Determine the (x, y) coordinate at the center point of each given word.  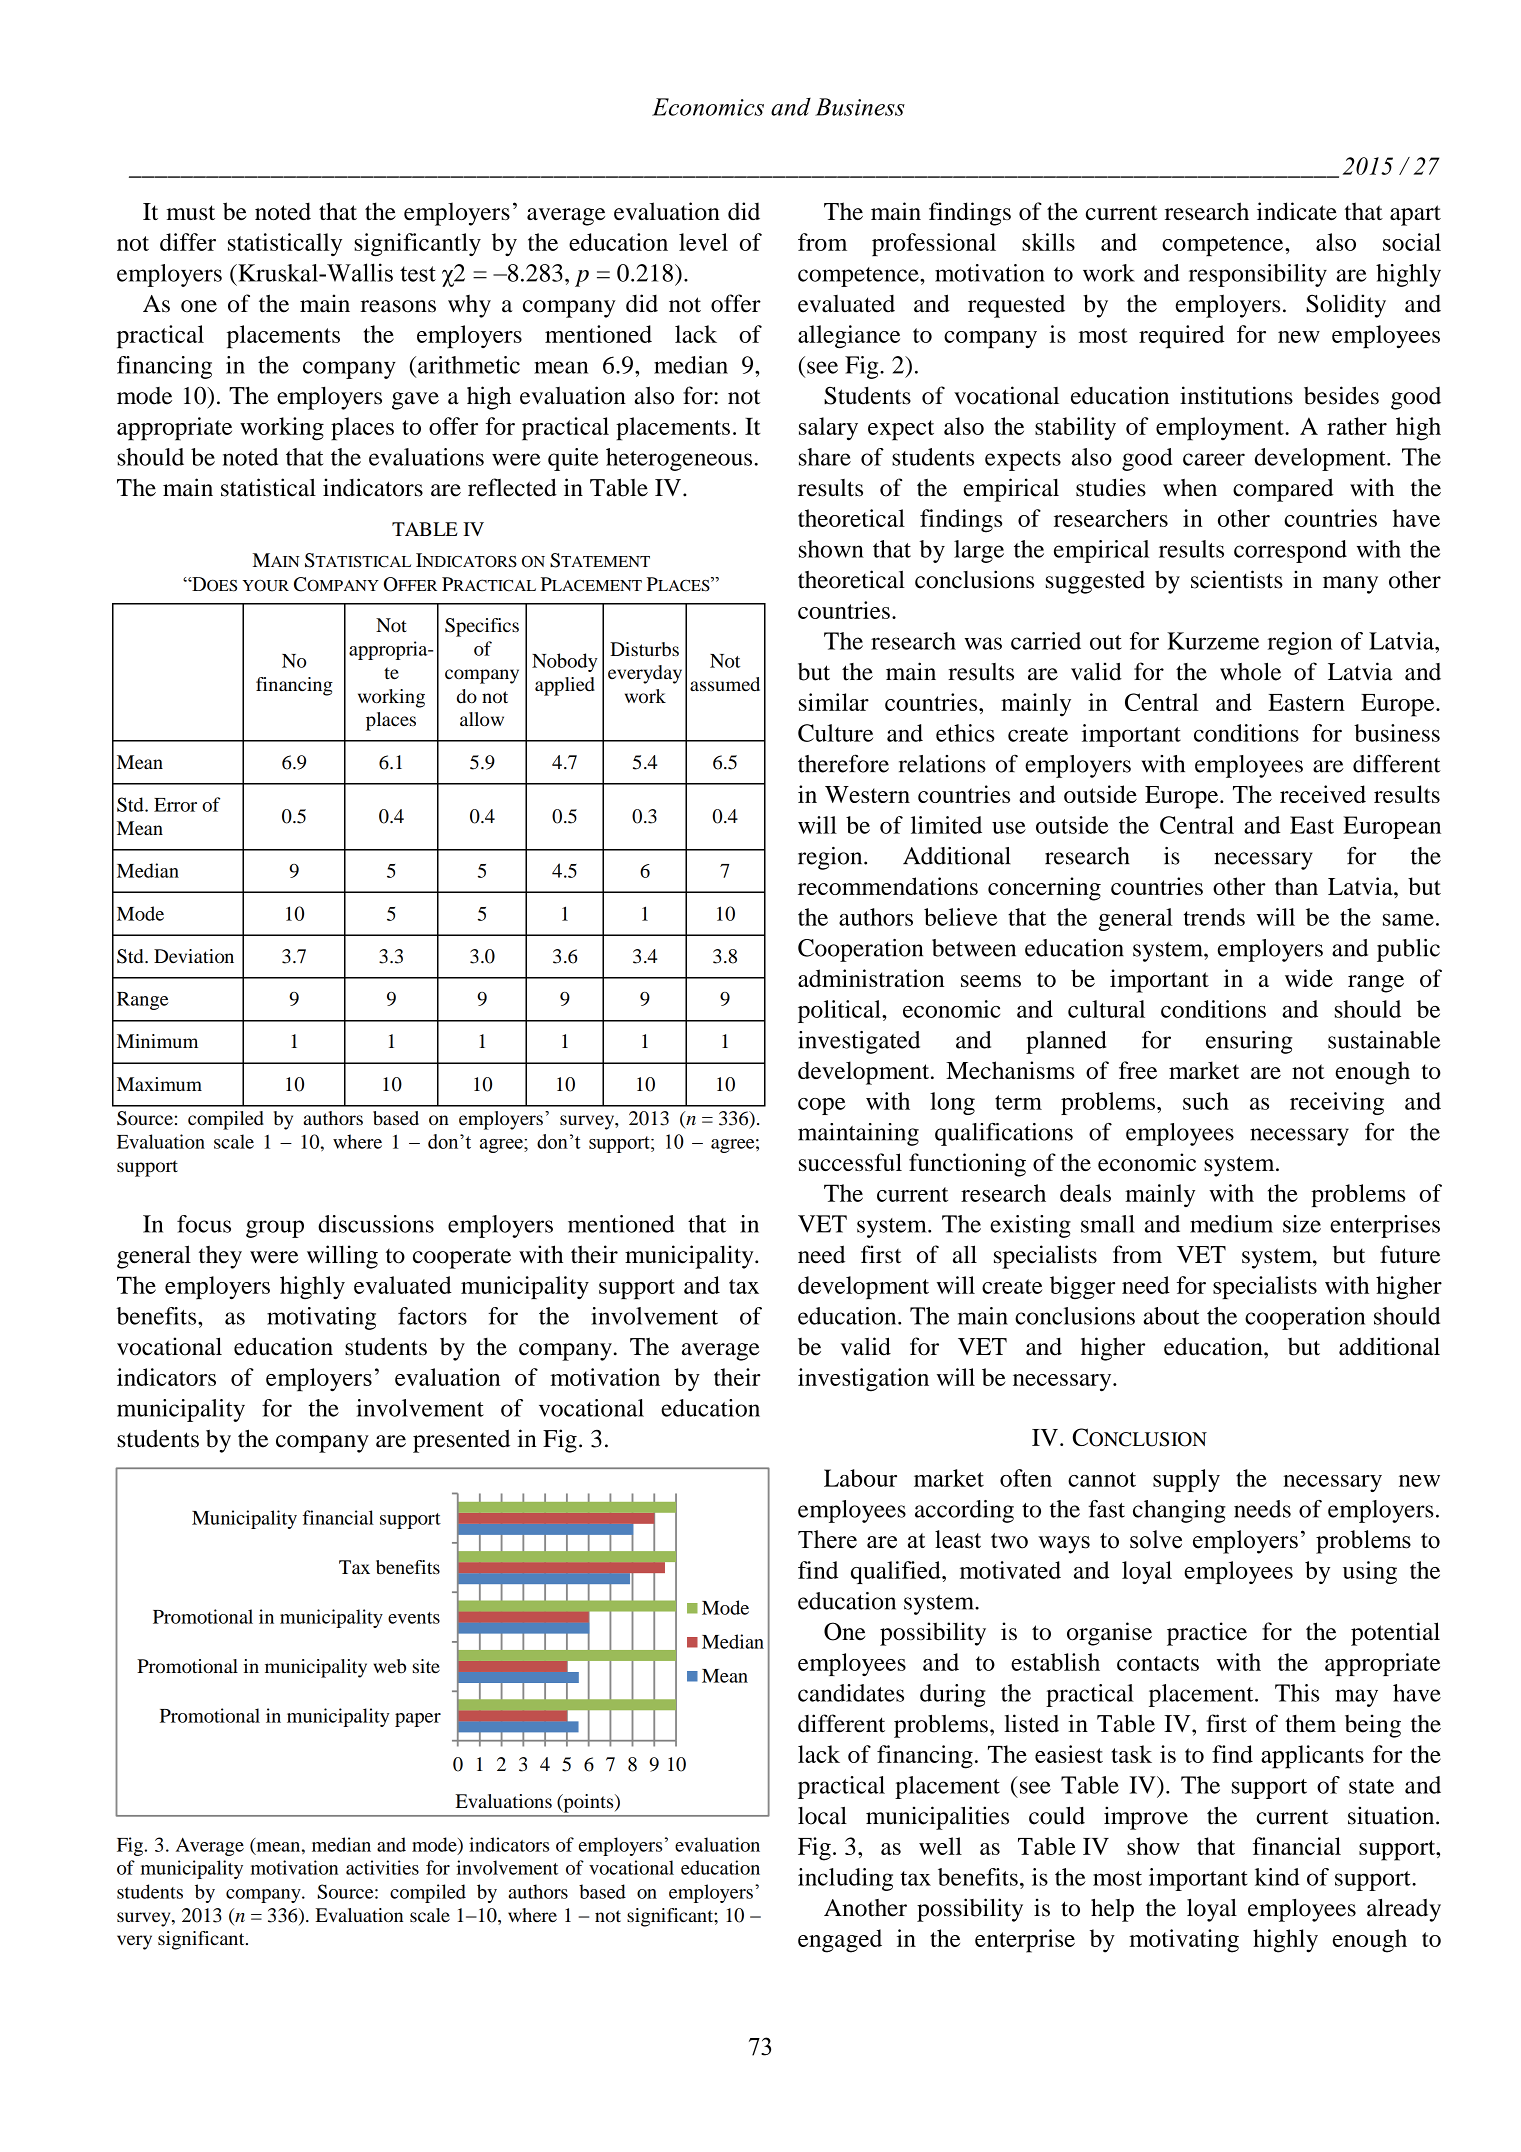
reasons (398, 306)
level (703, 242)
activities (382, 1867)
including (845, 1879)
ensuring (1249, 1042)
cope (822, 1106)
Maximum (159, 1084)
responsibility (1258, 275)
